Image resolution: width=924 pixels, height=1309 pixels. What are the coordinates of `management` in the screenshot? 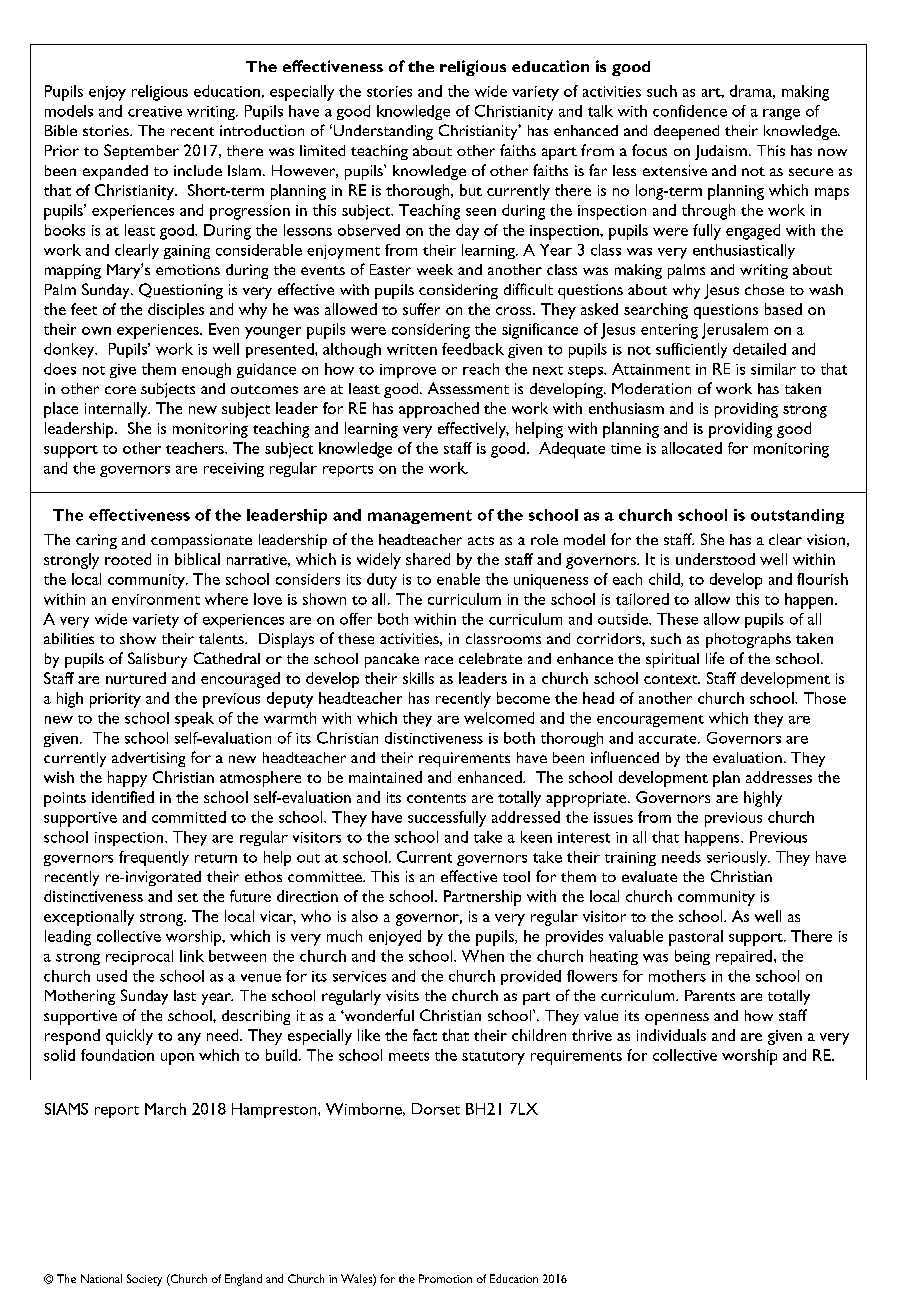 It's located at (420, 517).
